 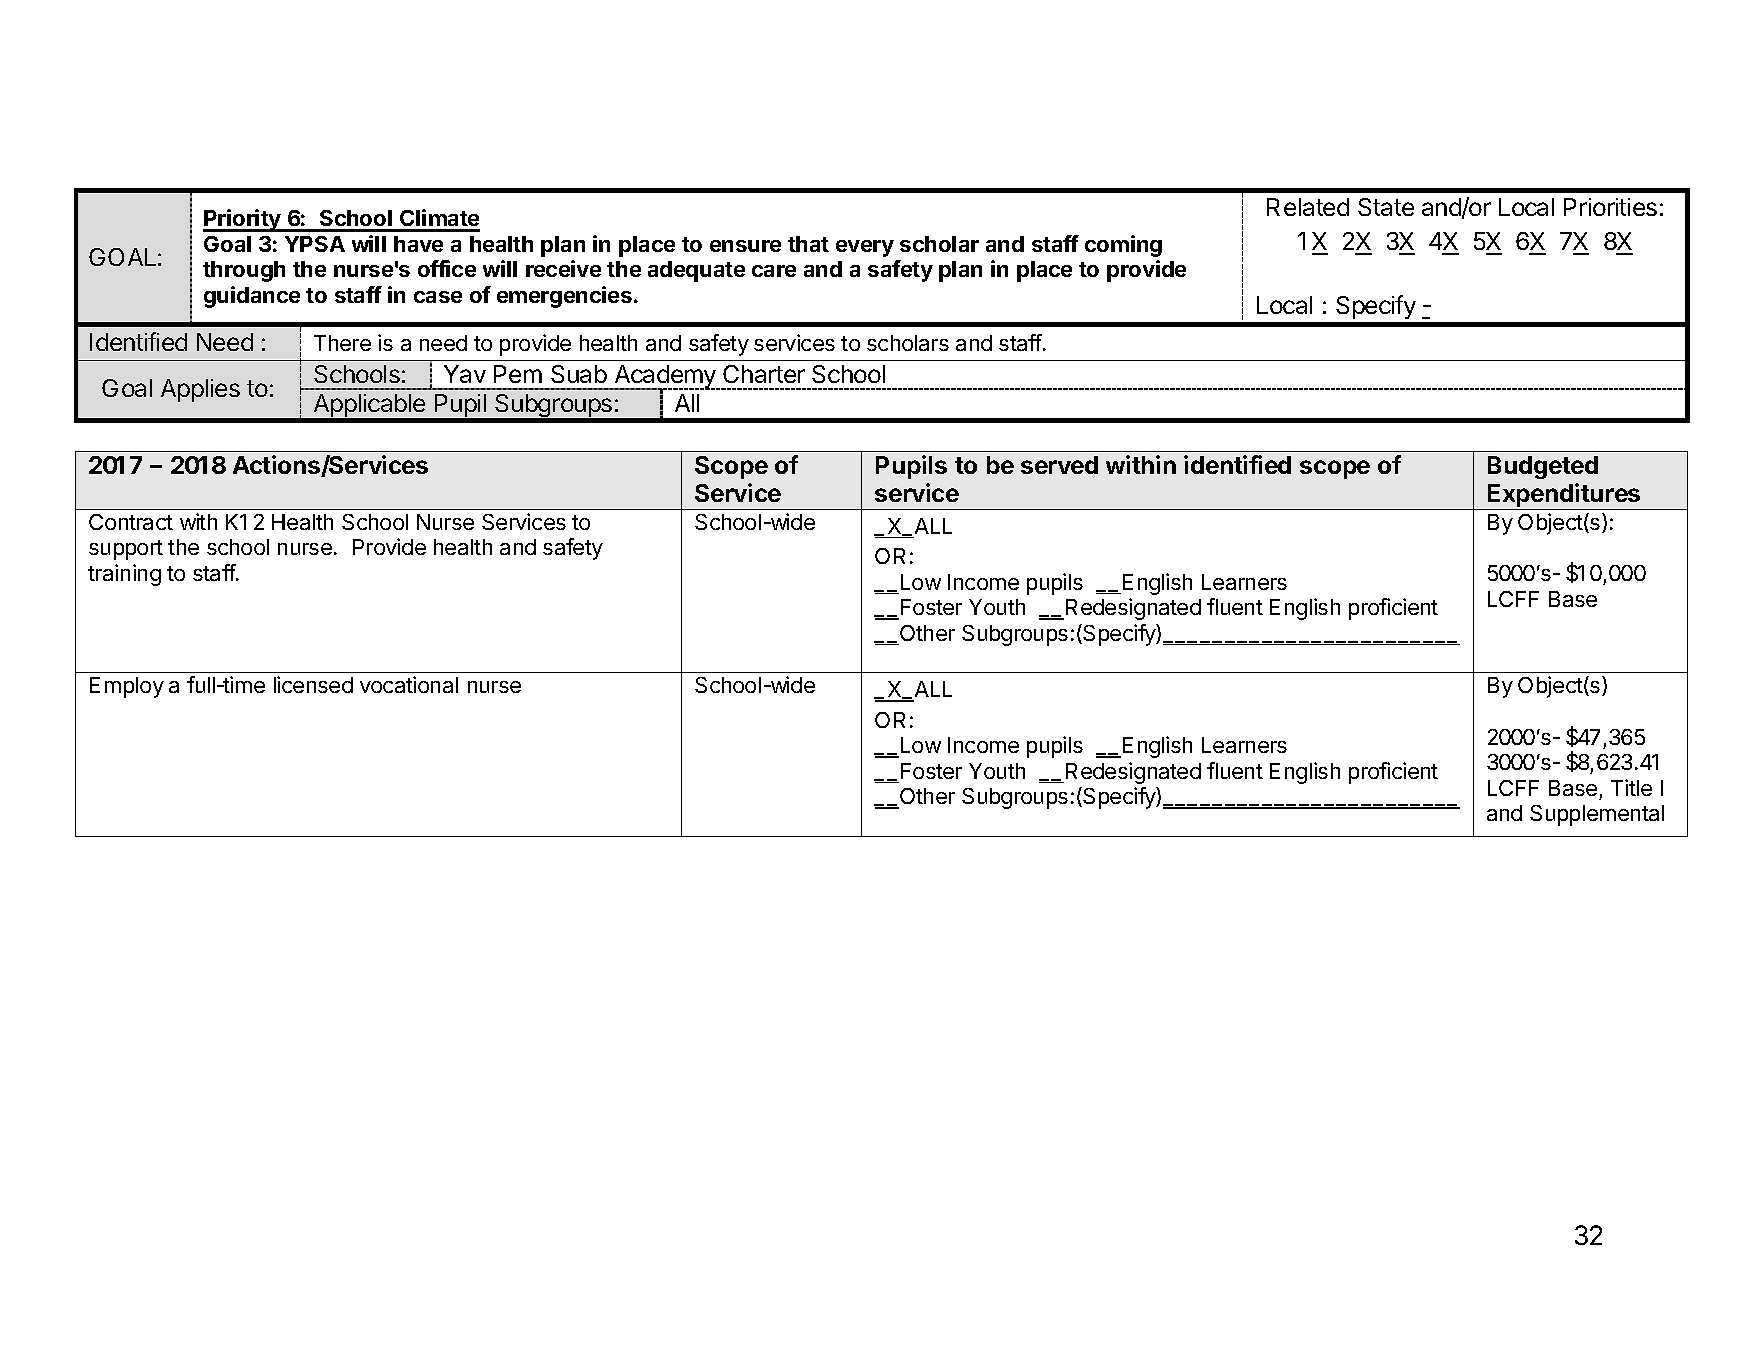 What do you see at coordinates (409, 684) in the screenshot?
I see `vocational` at bounding box center [409, 684].
